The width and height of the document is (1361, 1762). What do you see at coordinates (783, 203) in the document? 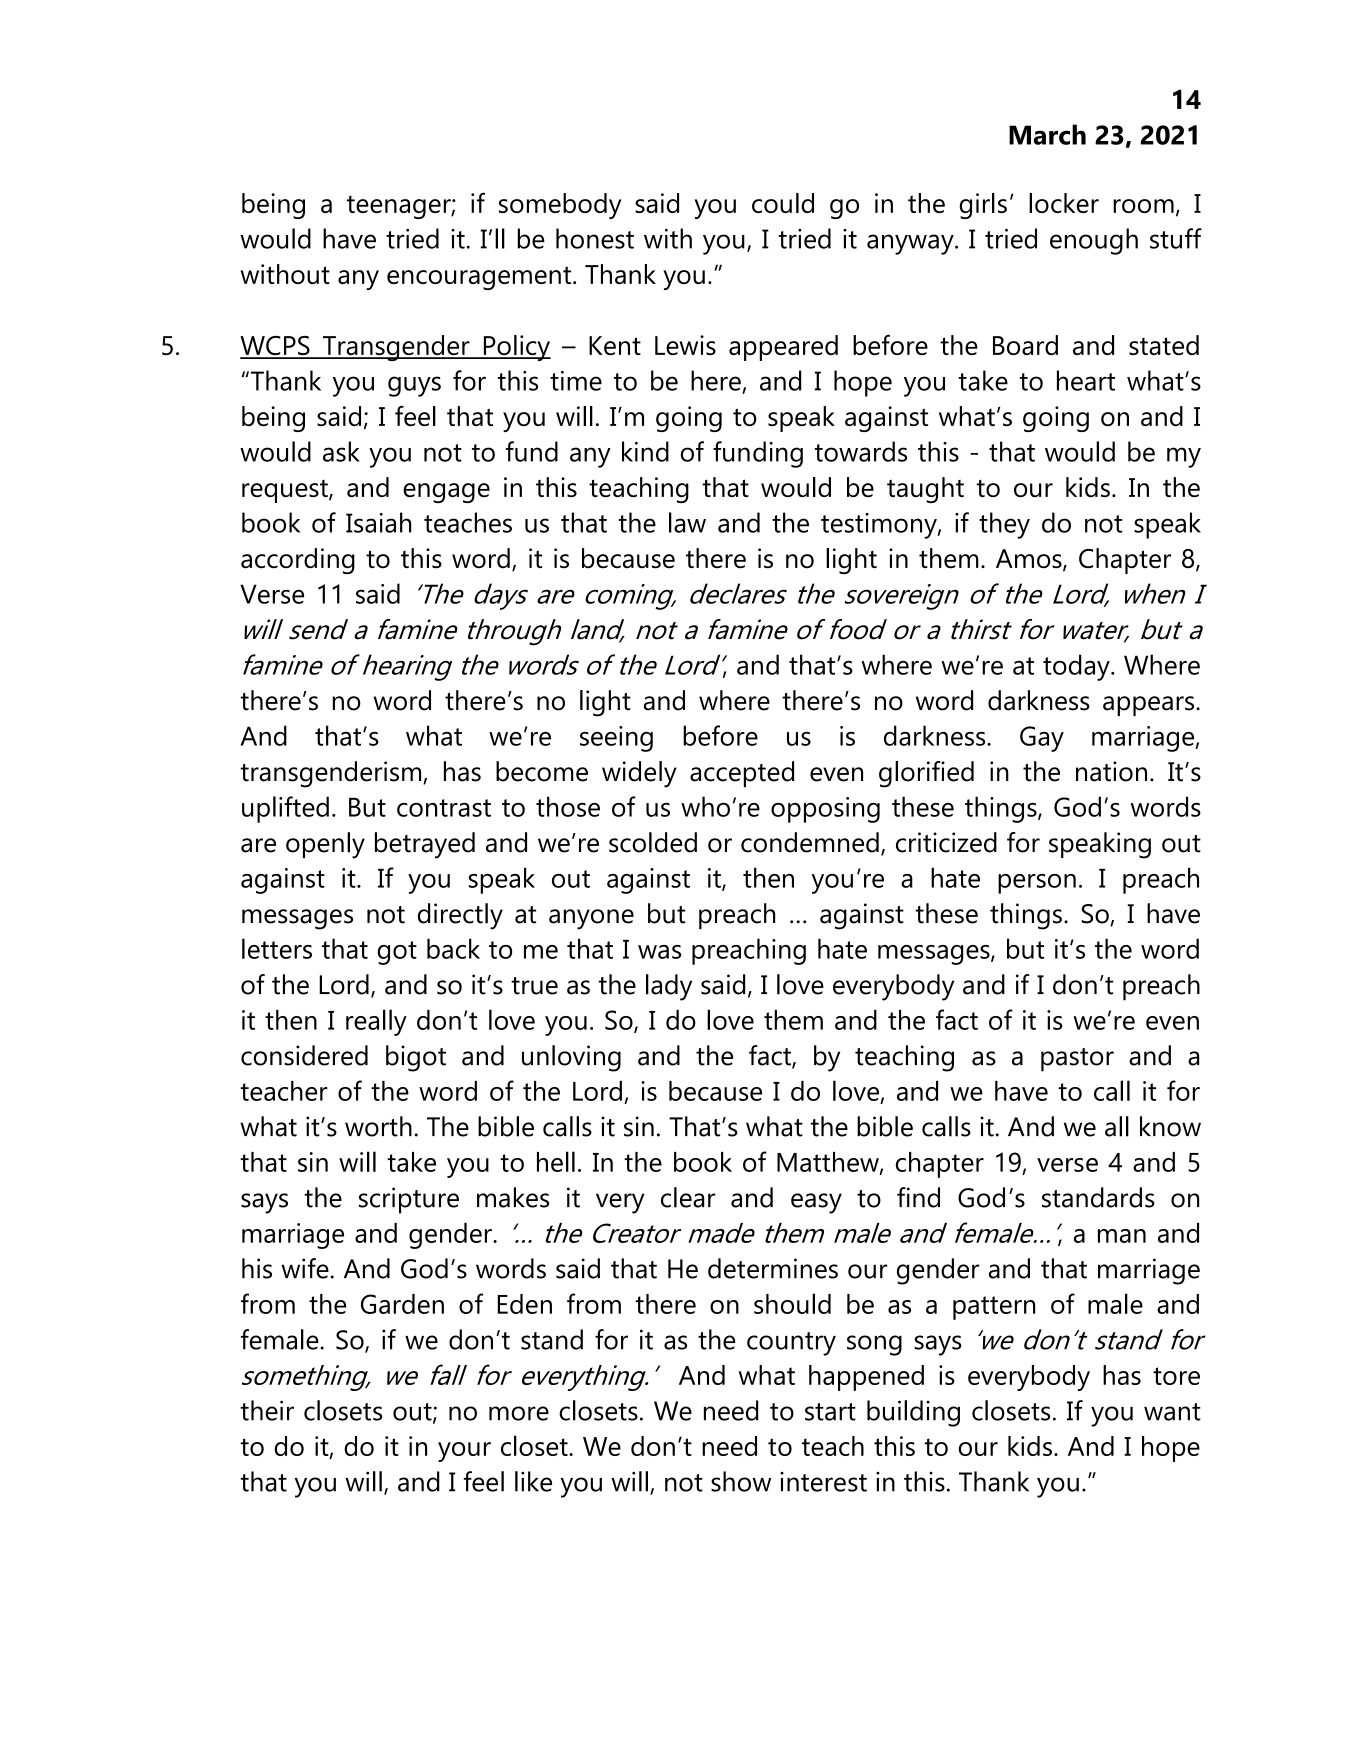
I see `could` at bounding box center [783, 203].
